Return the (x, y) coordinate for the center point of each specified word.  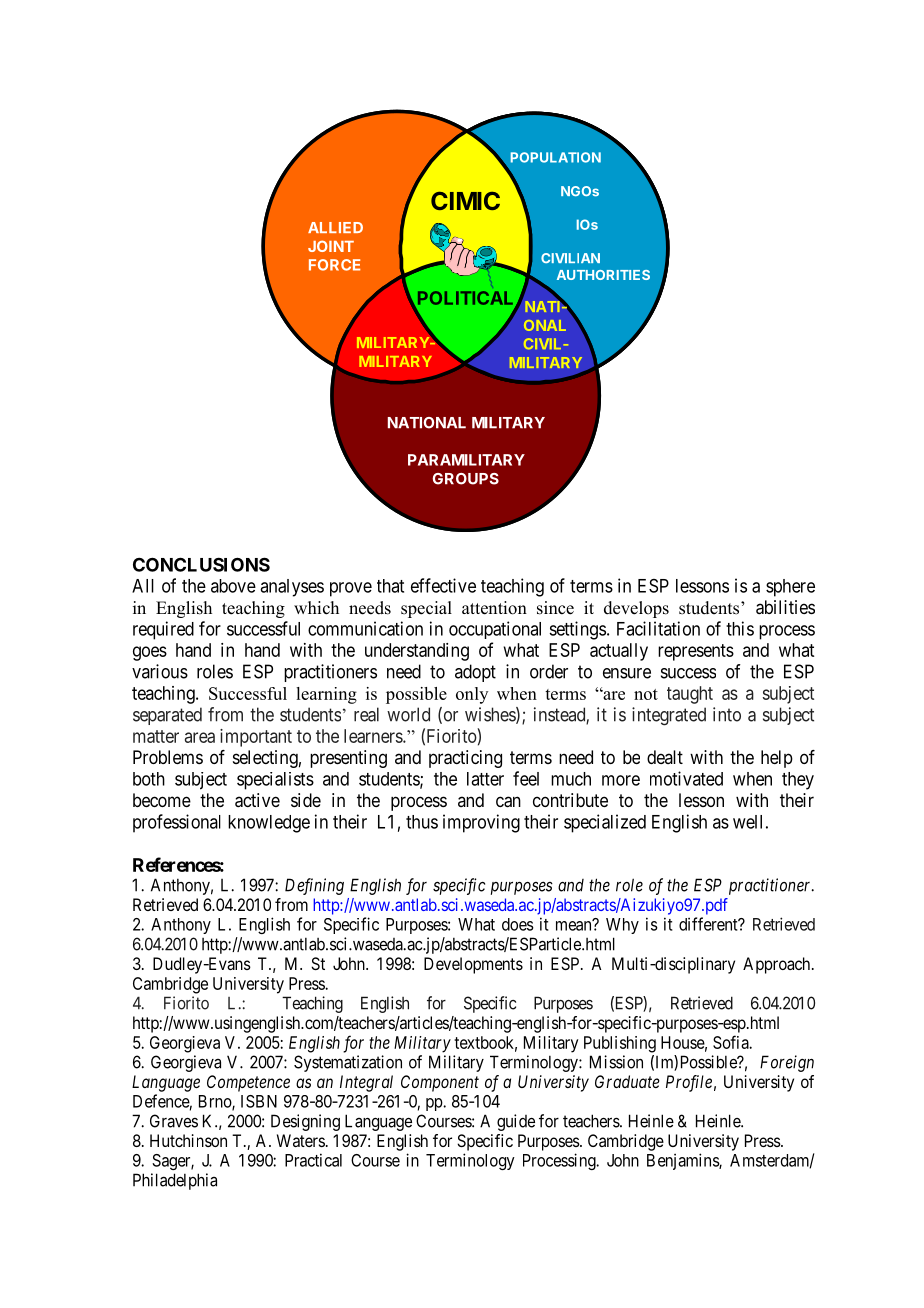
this (740, 628)
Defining (314, 886)
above (233, 586)
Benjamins (683, 1161)
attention (494, 608)
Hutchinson (188, 1140)
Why (622, 926)
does (518, 924)
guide (516, 1122)
